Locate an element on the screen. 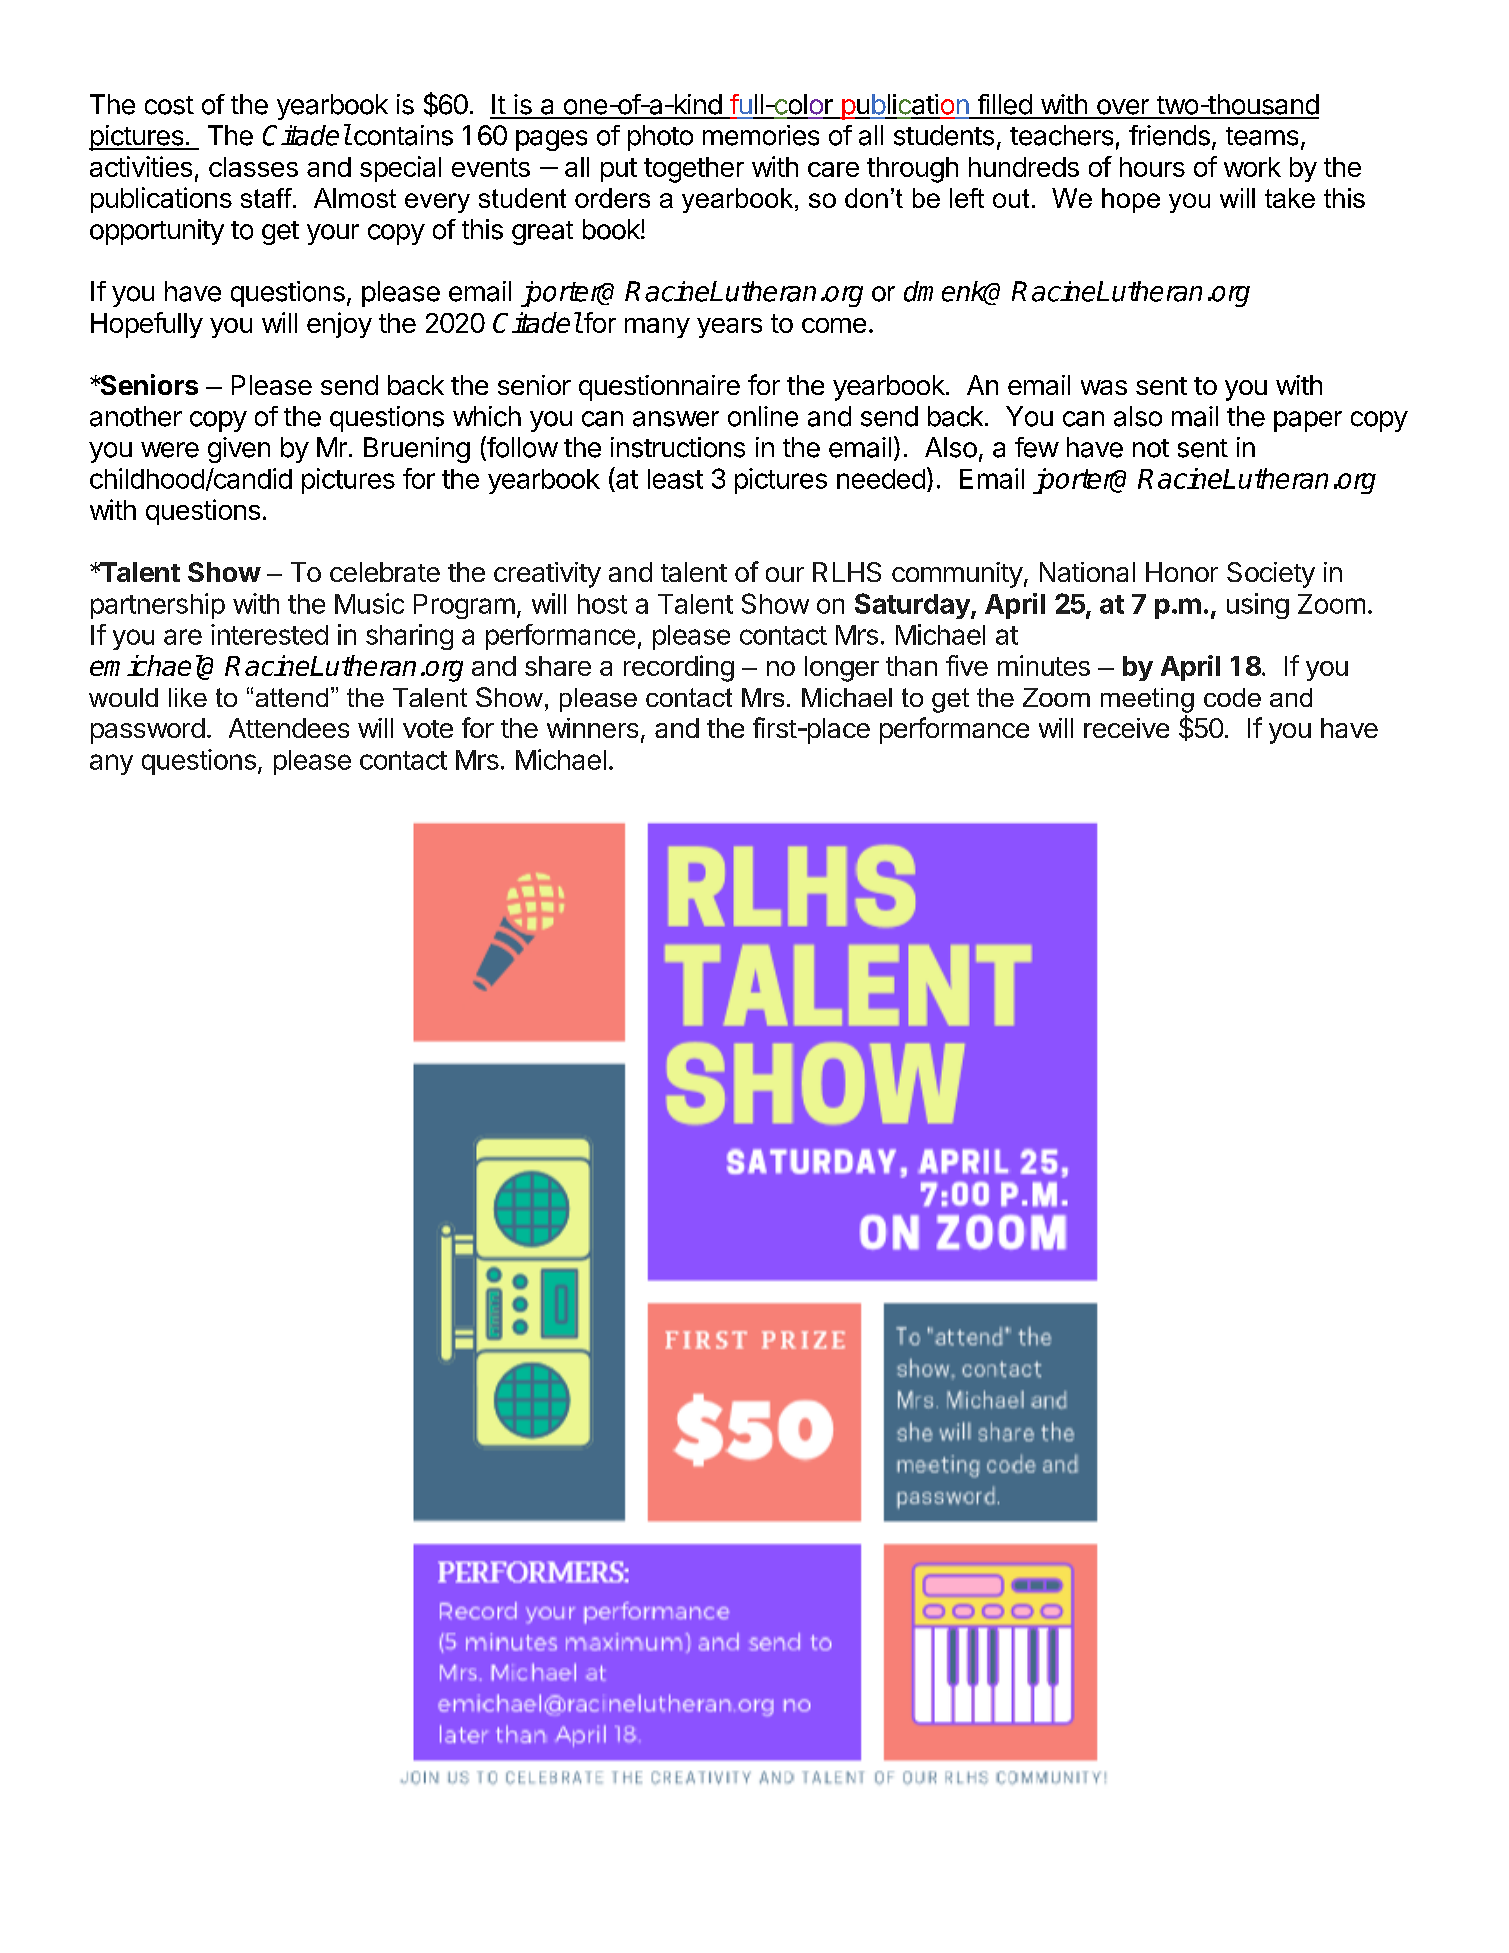 This screenshot has height=1953, width=1509. cost is located at coordinates (169, 105).
